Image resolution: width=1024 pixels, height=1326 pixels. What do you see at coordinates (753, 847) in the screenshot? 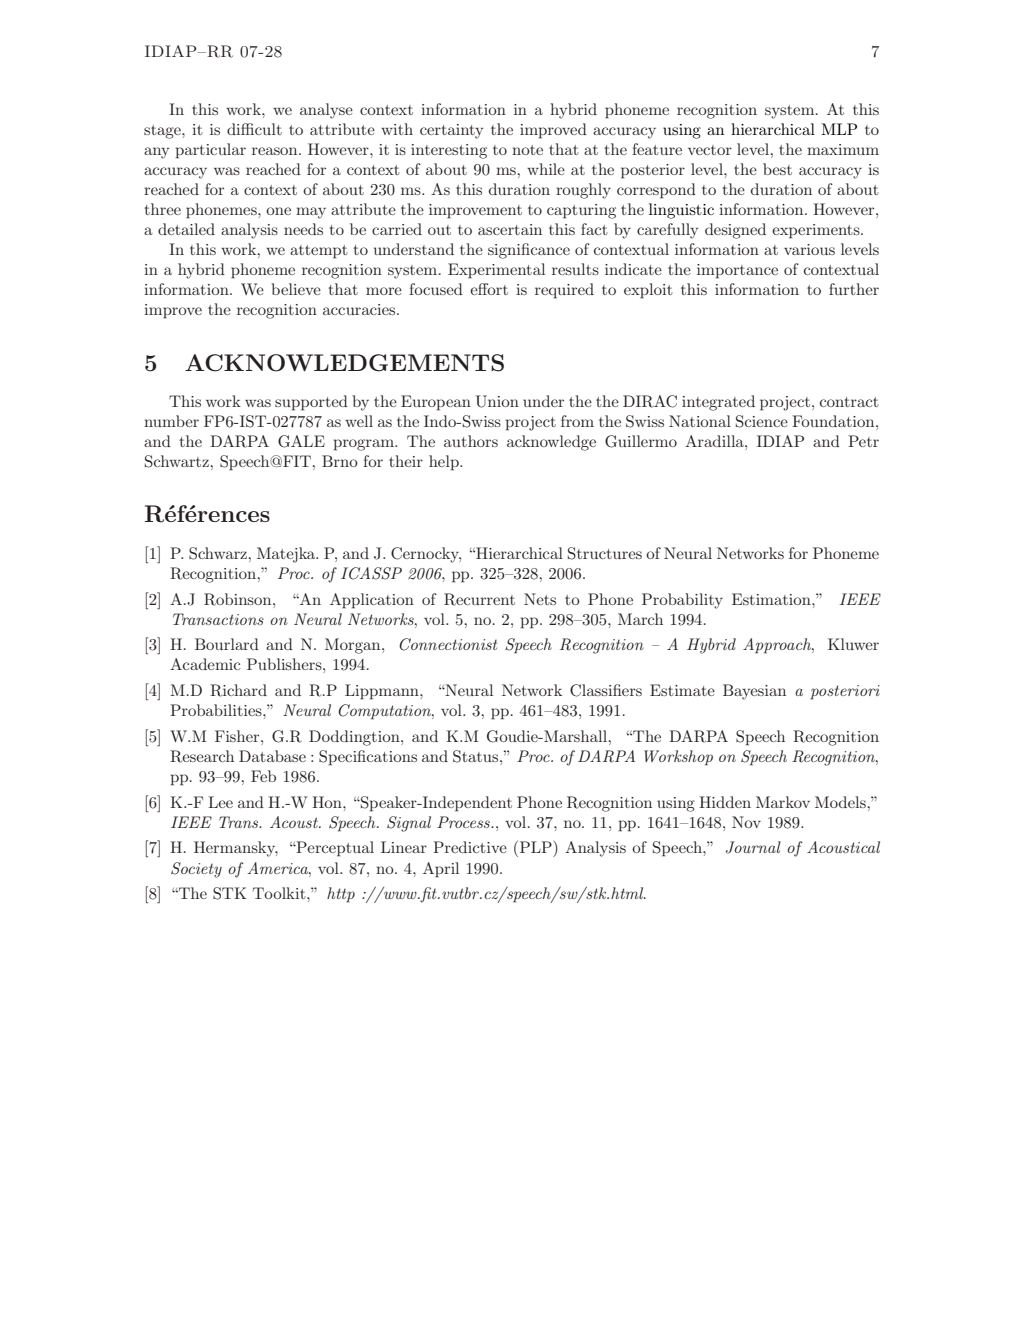
I see `Journal` at bounding box center [753, 847].
